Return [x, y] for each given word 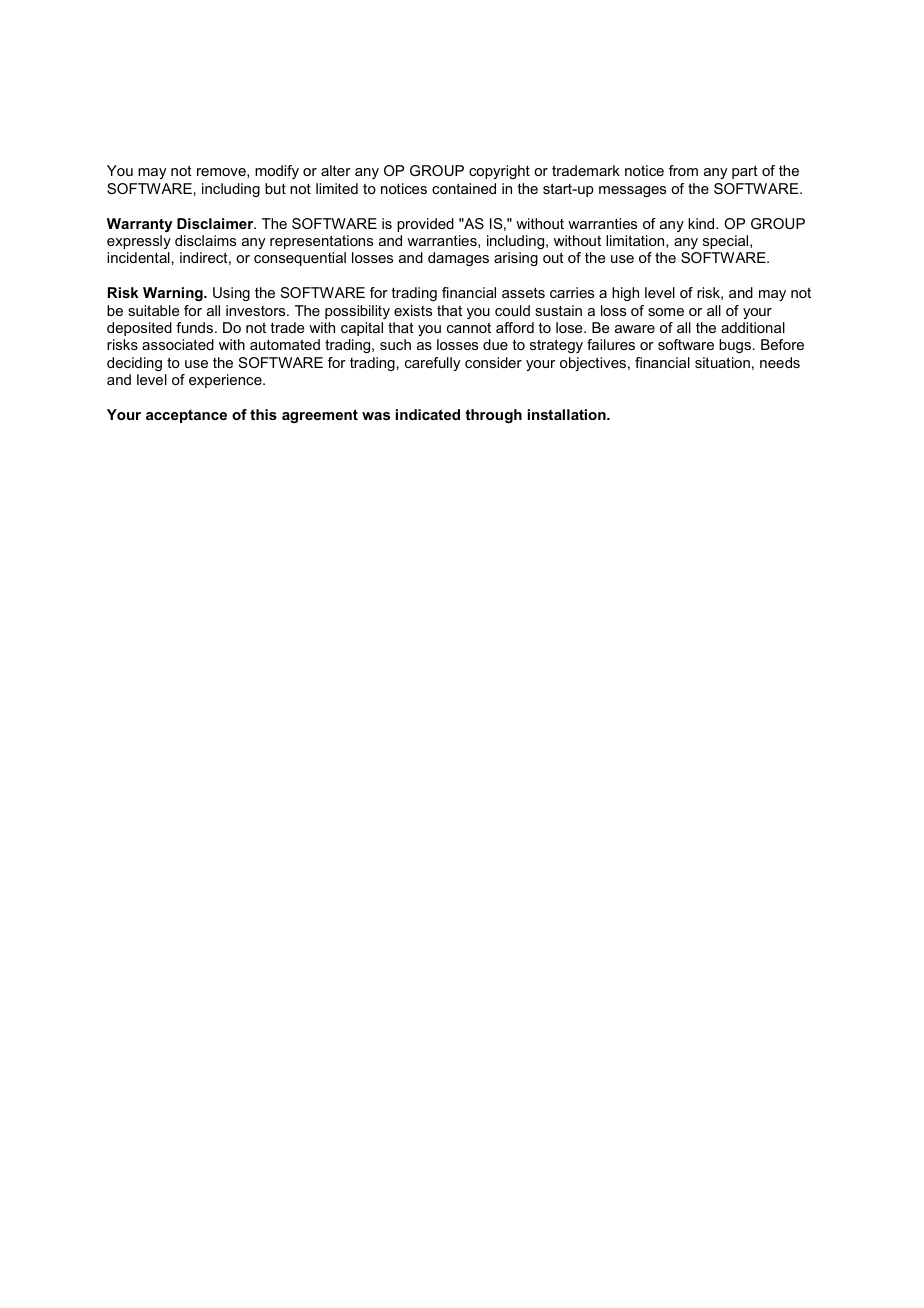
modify [277, 172]
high [625, 294]
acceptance [186, 416]
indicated [428, 414]
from [683, 170]
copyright [499, 172]
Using [231, 294]
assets [523, 292]
